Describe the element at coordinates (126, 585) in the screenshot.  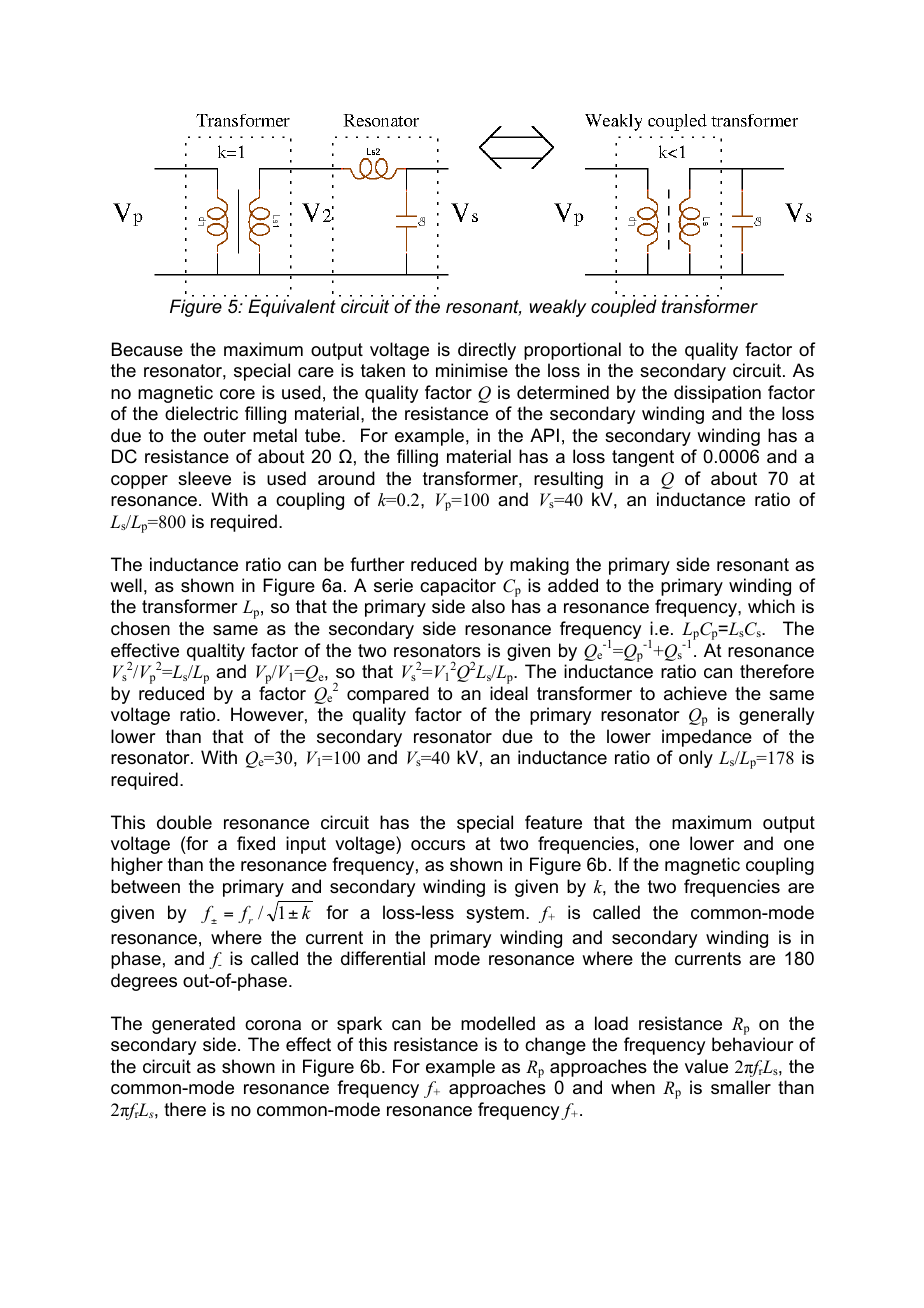
I see `well` at that location.
